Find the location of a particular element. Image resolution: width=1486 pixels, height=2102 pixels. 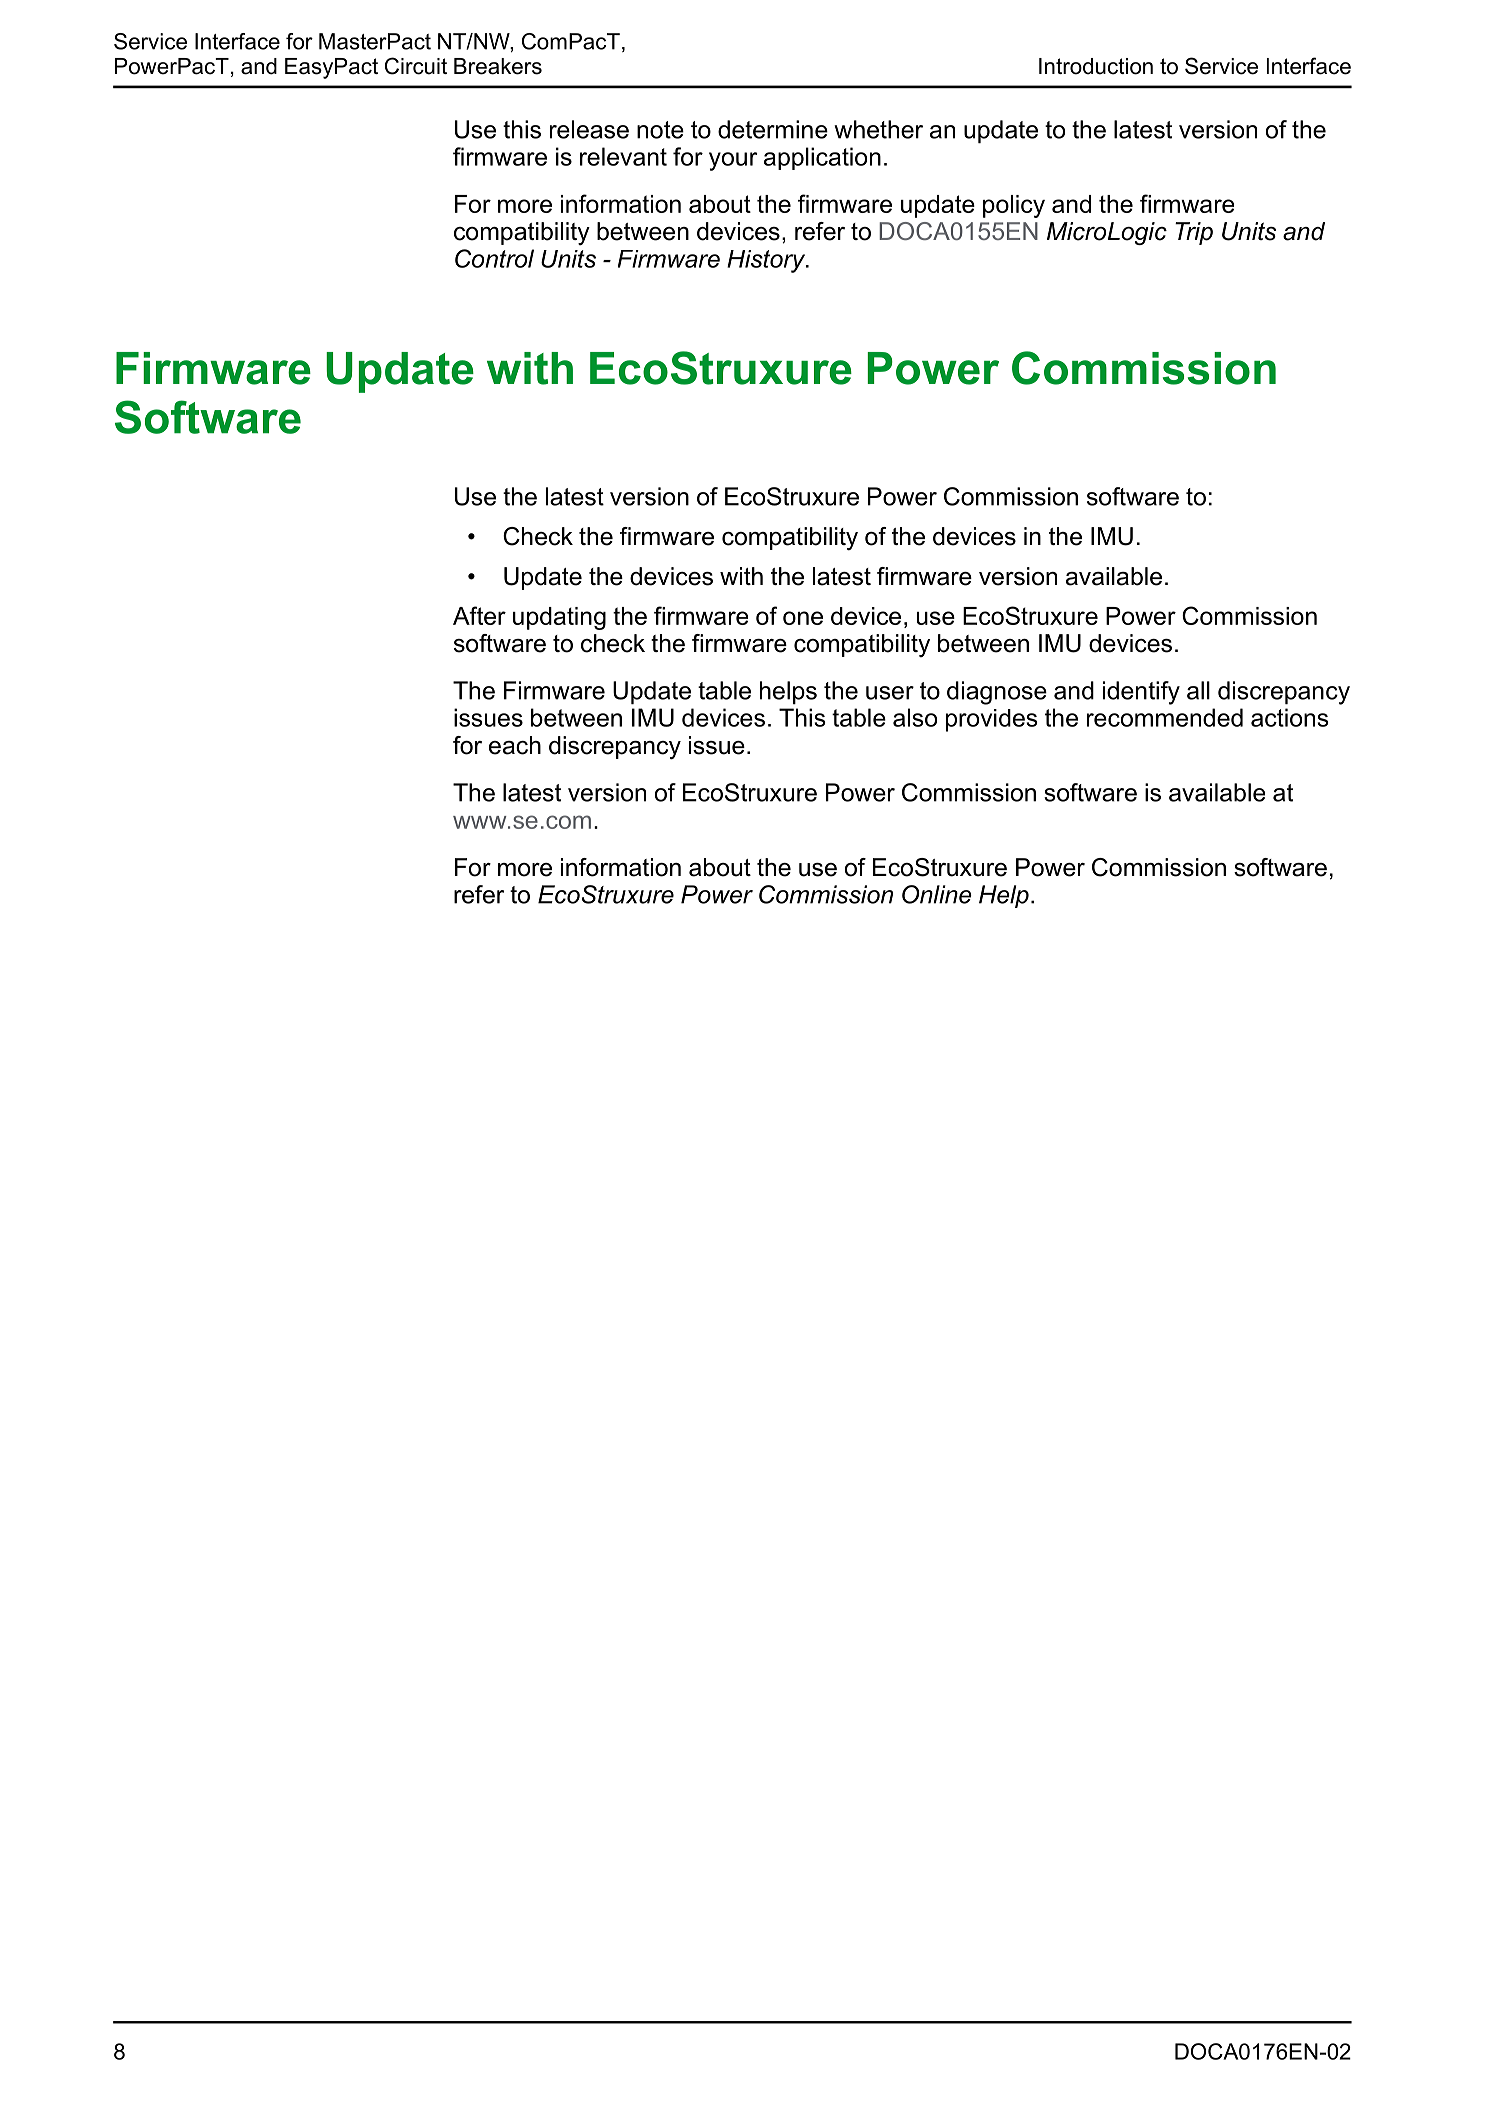

whether is located at coordinates (878, 129).
